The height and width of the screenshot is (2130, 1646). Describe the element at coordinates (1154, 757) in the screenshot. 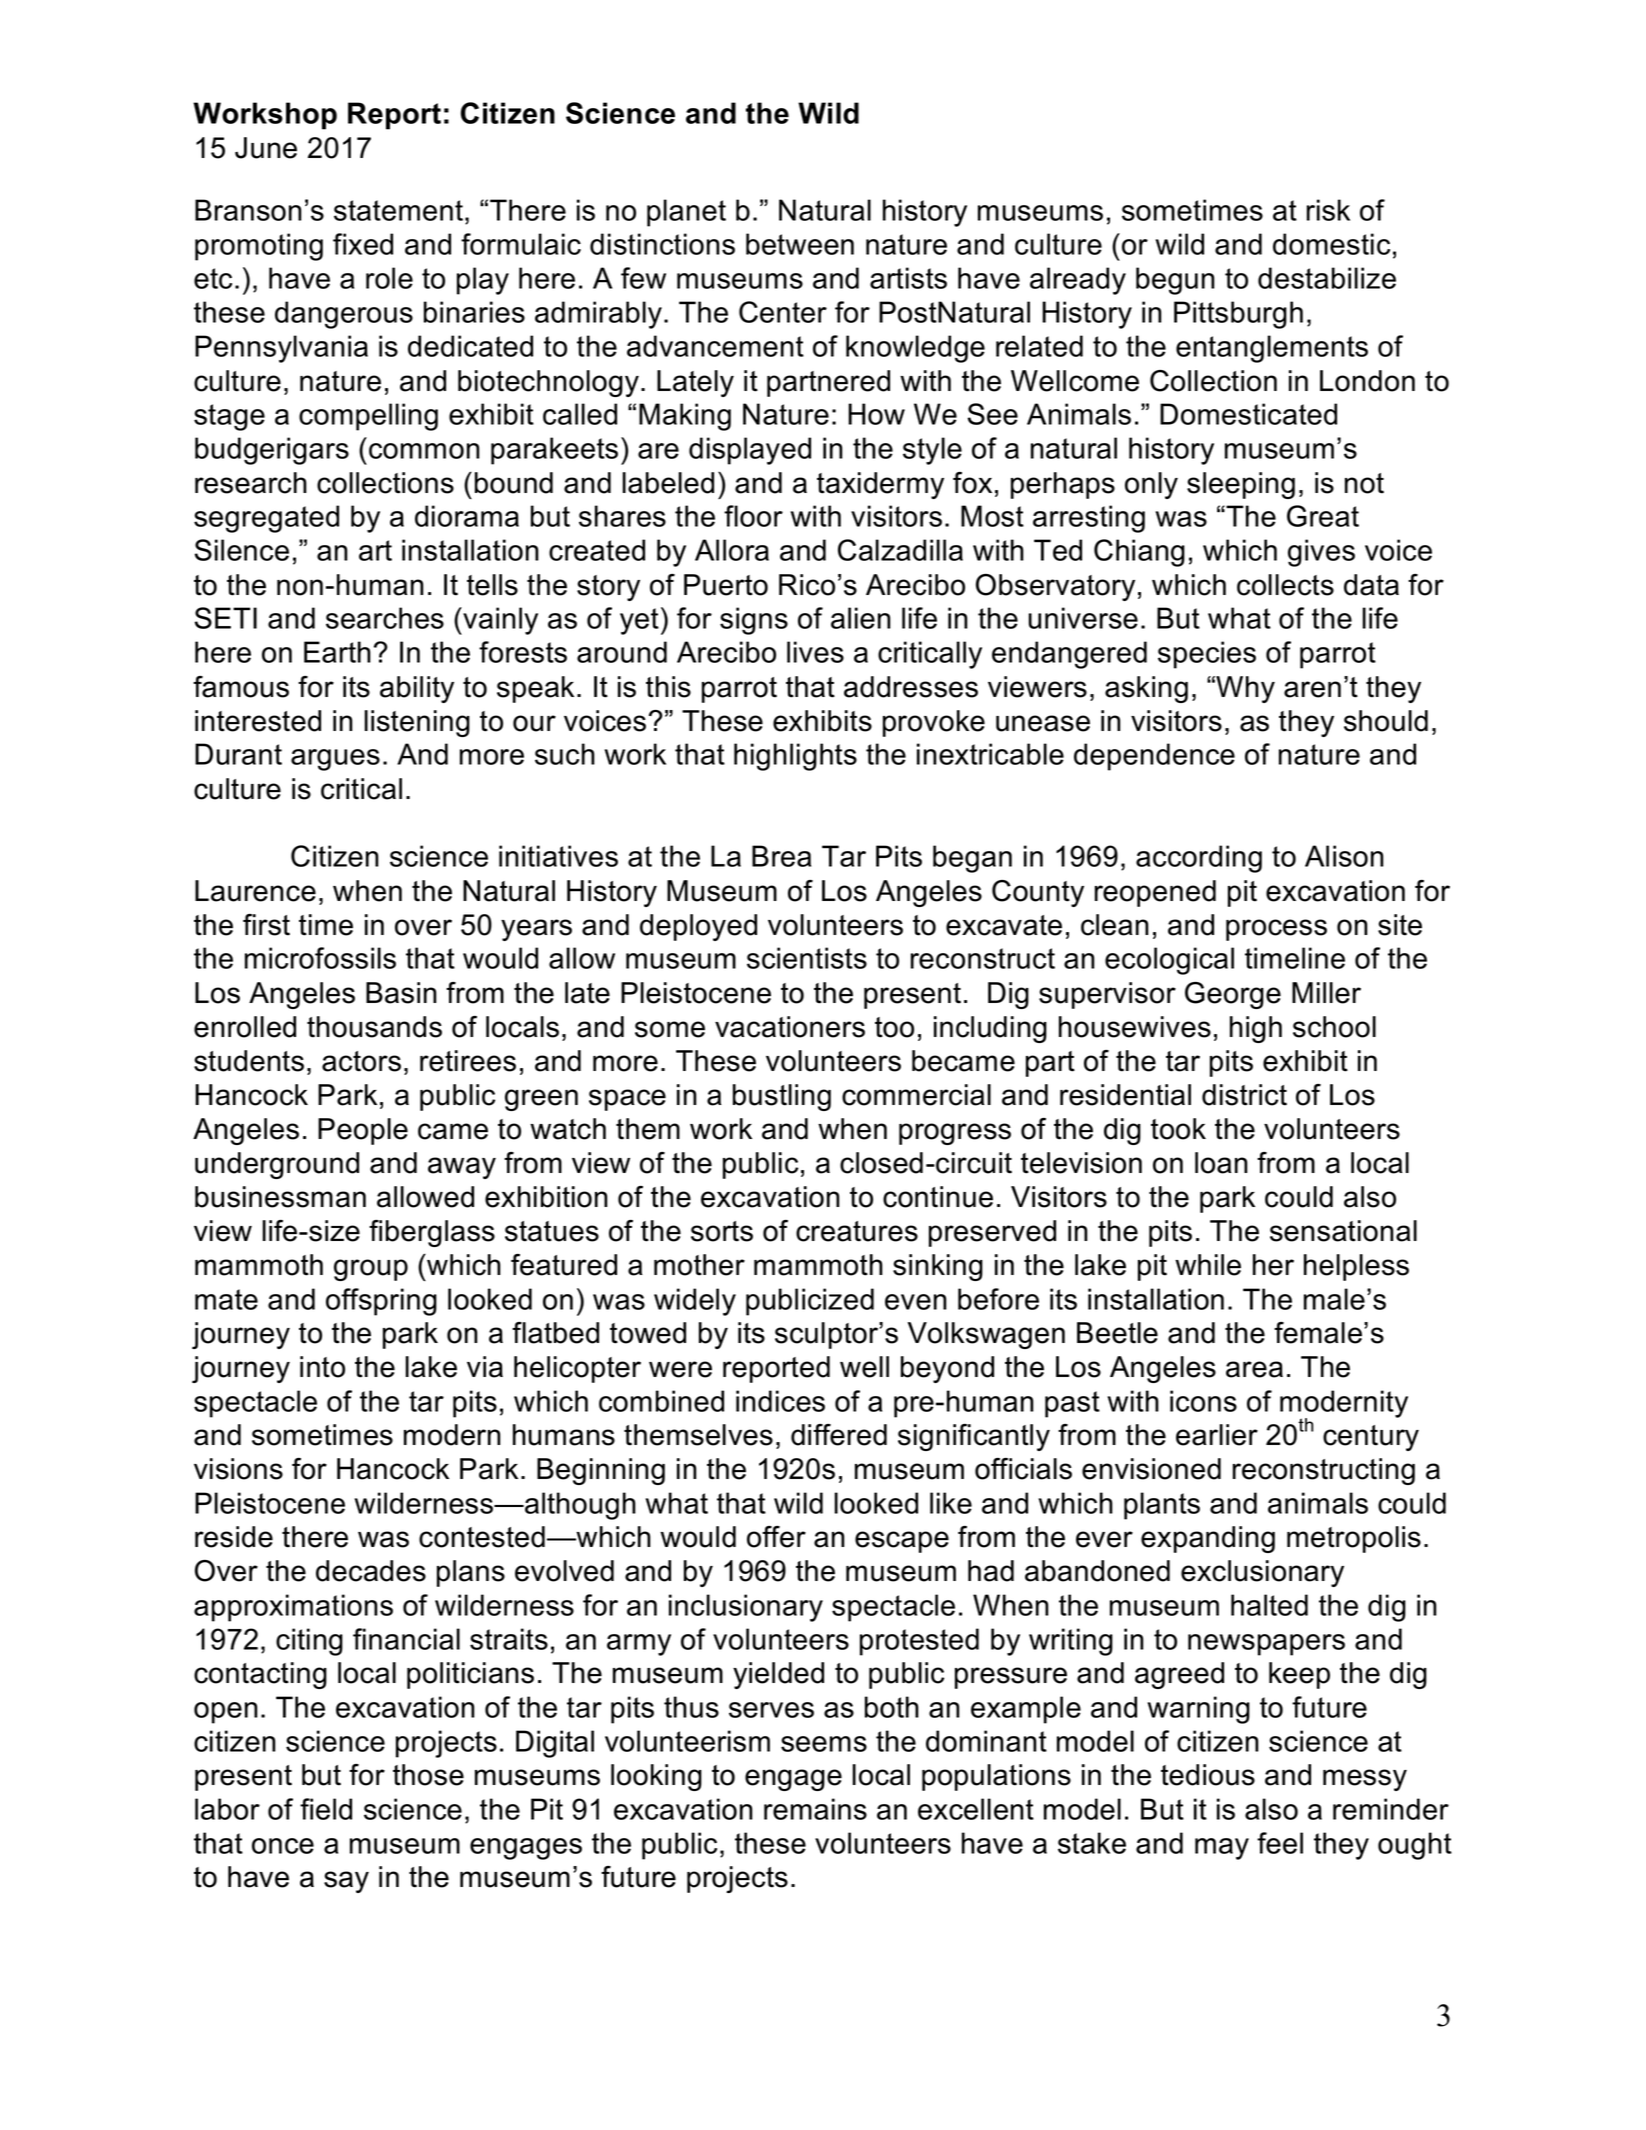

I see `dependence` at that location.
